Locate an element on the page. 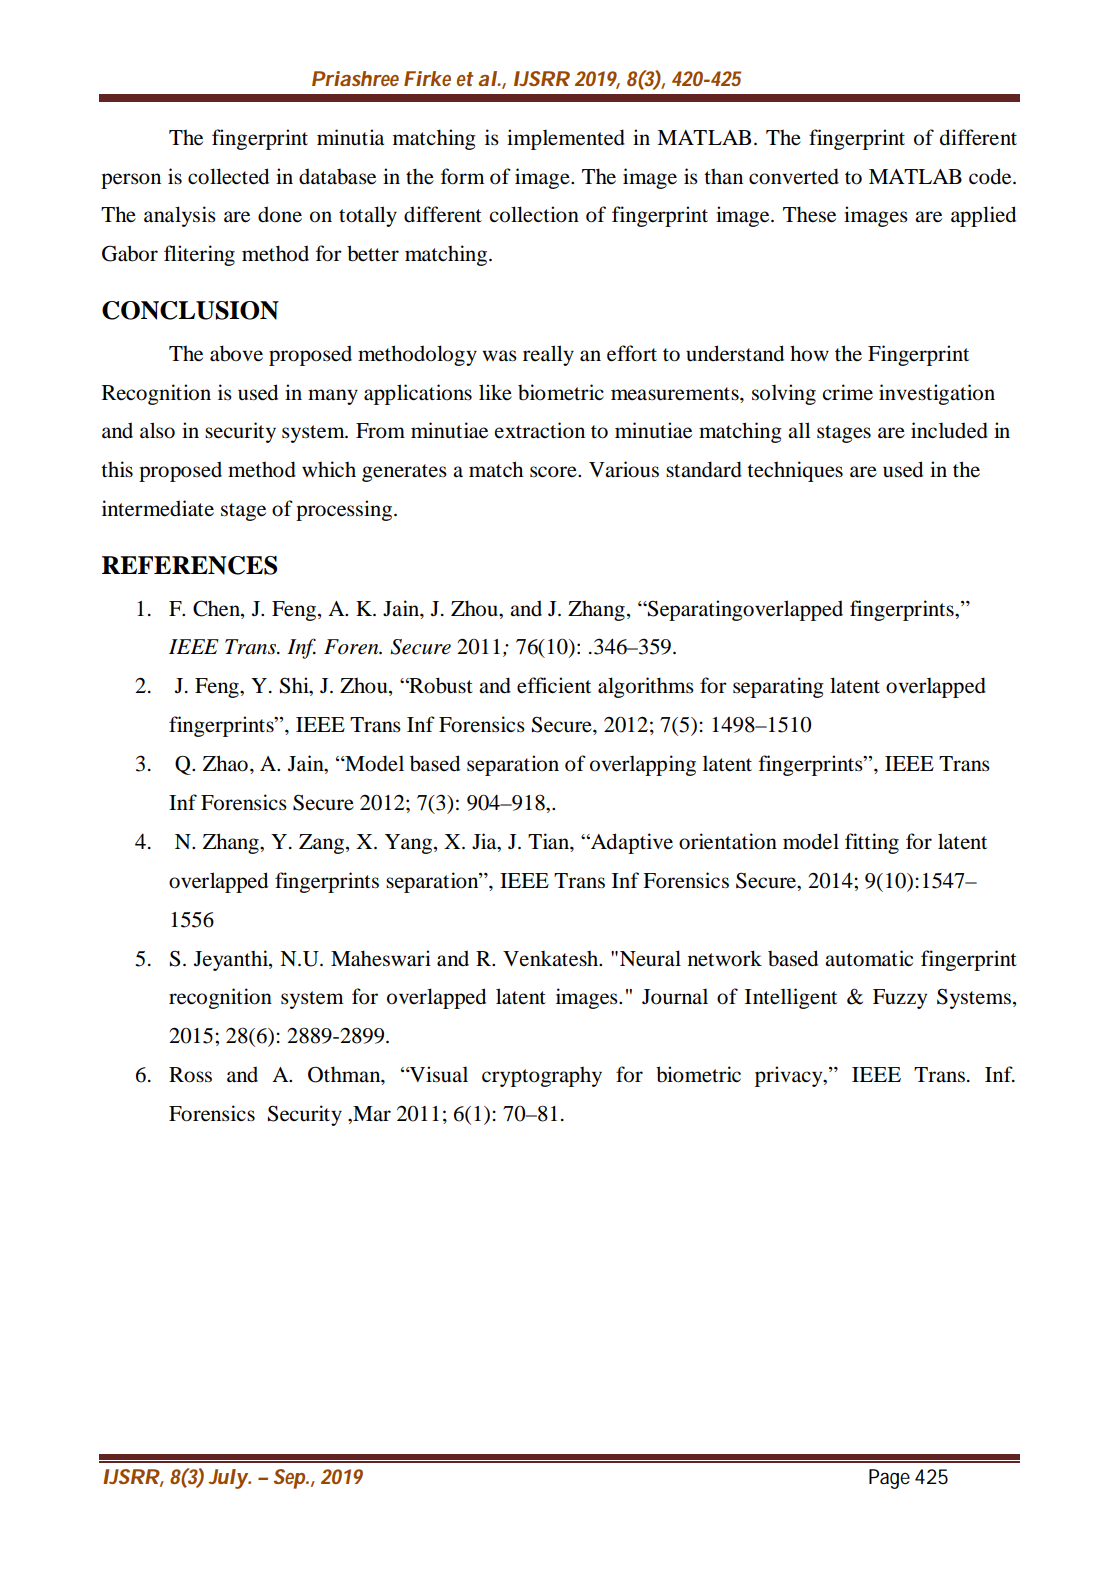  fitting is located at coordinates (872, 843).
